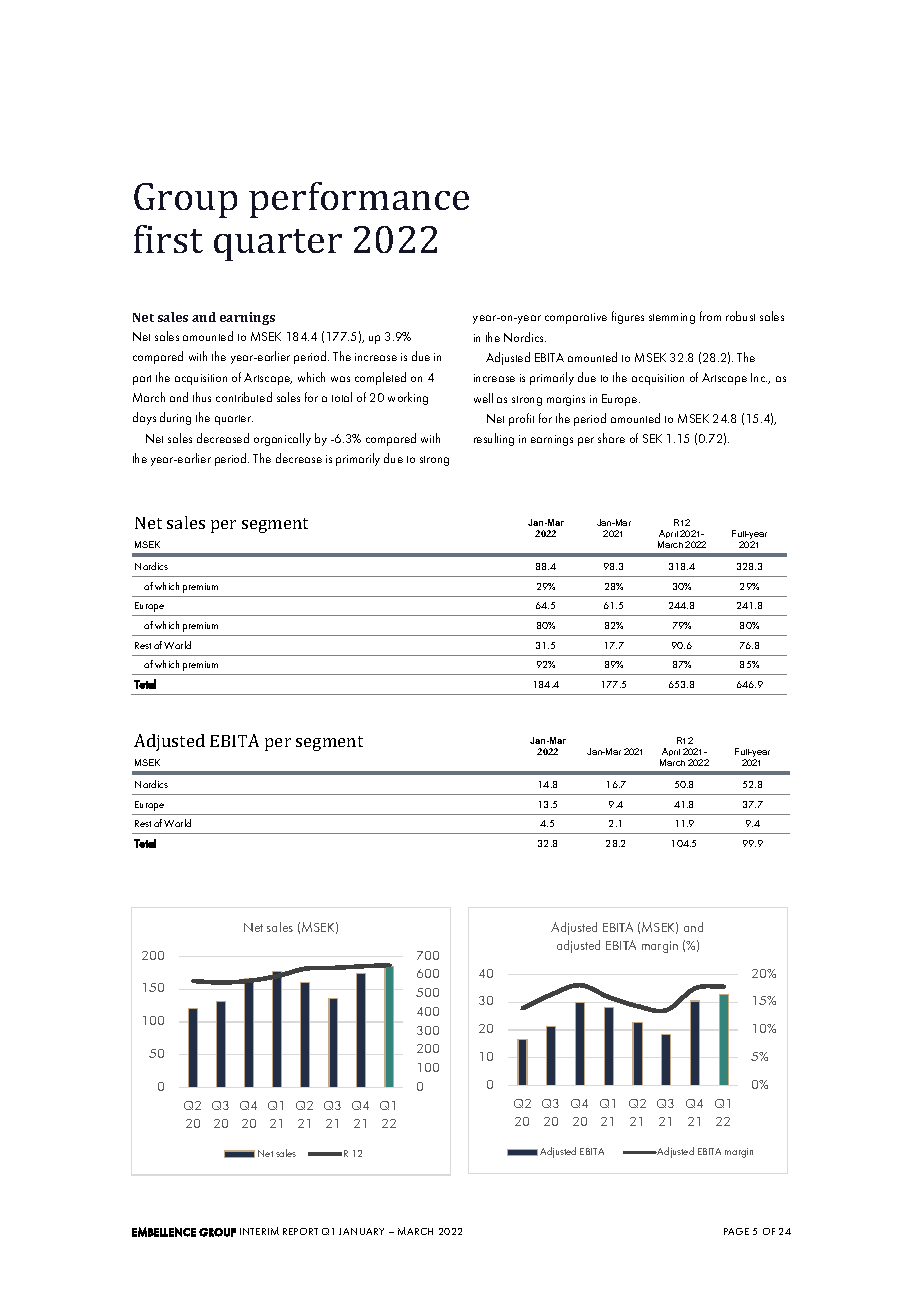  Describe the element at coordinates (521, 419) in the screenshot. I see `profit` at that location.
